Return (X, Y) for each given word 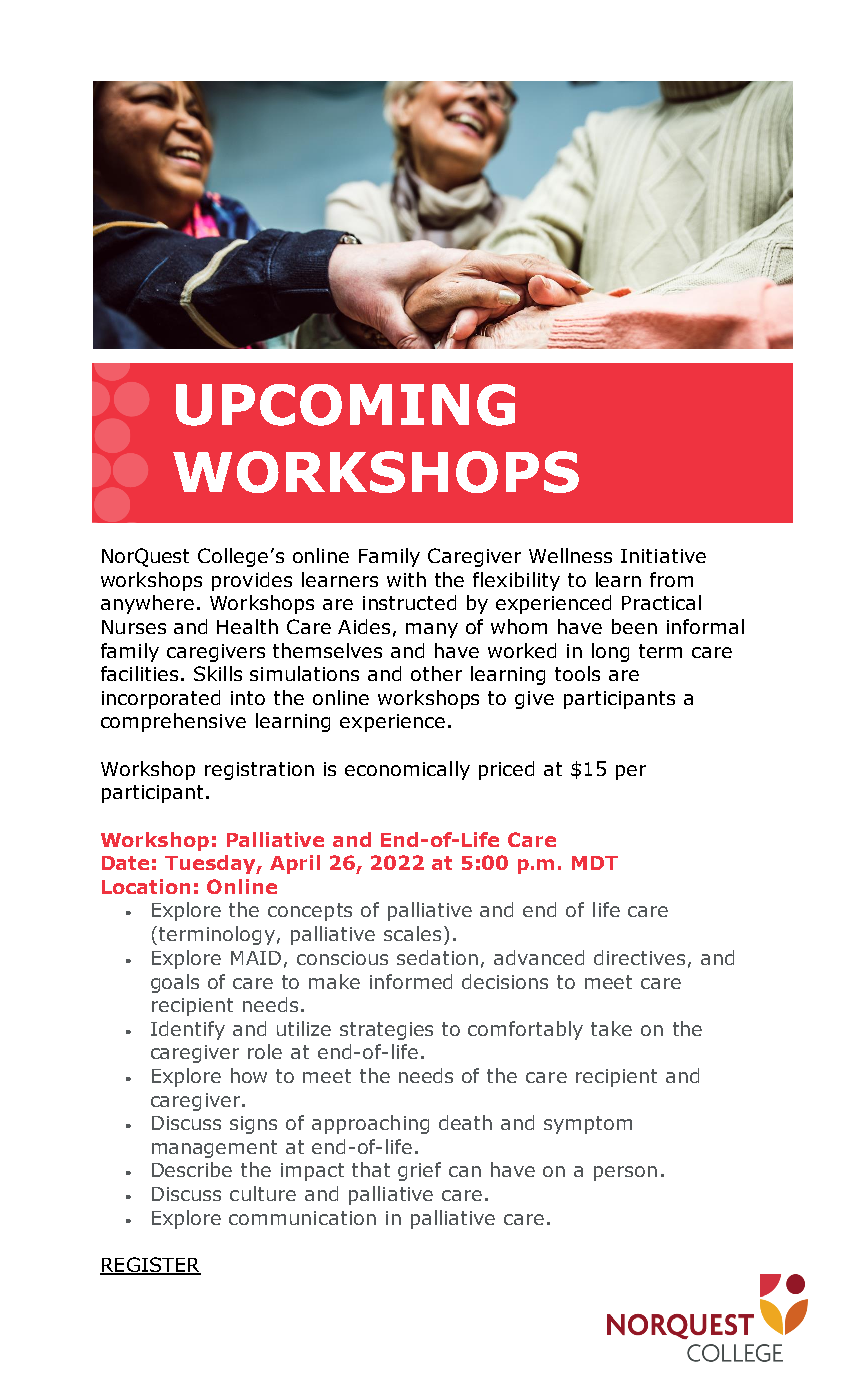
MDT (595, 863)
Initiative (663, 556)
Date (125, 863)
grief (419, 1171)
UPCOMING (345, 405)
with (406, 579)
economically (407, 770)
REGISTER (150, 1266)
